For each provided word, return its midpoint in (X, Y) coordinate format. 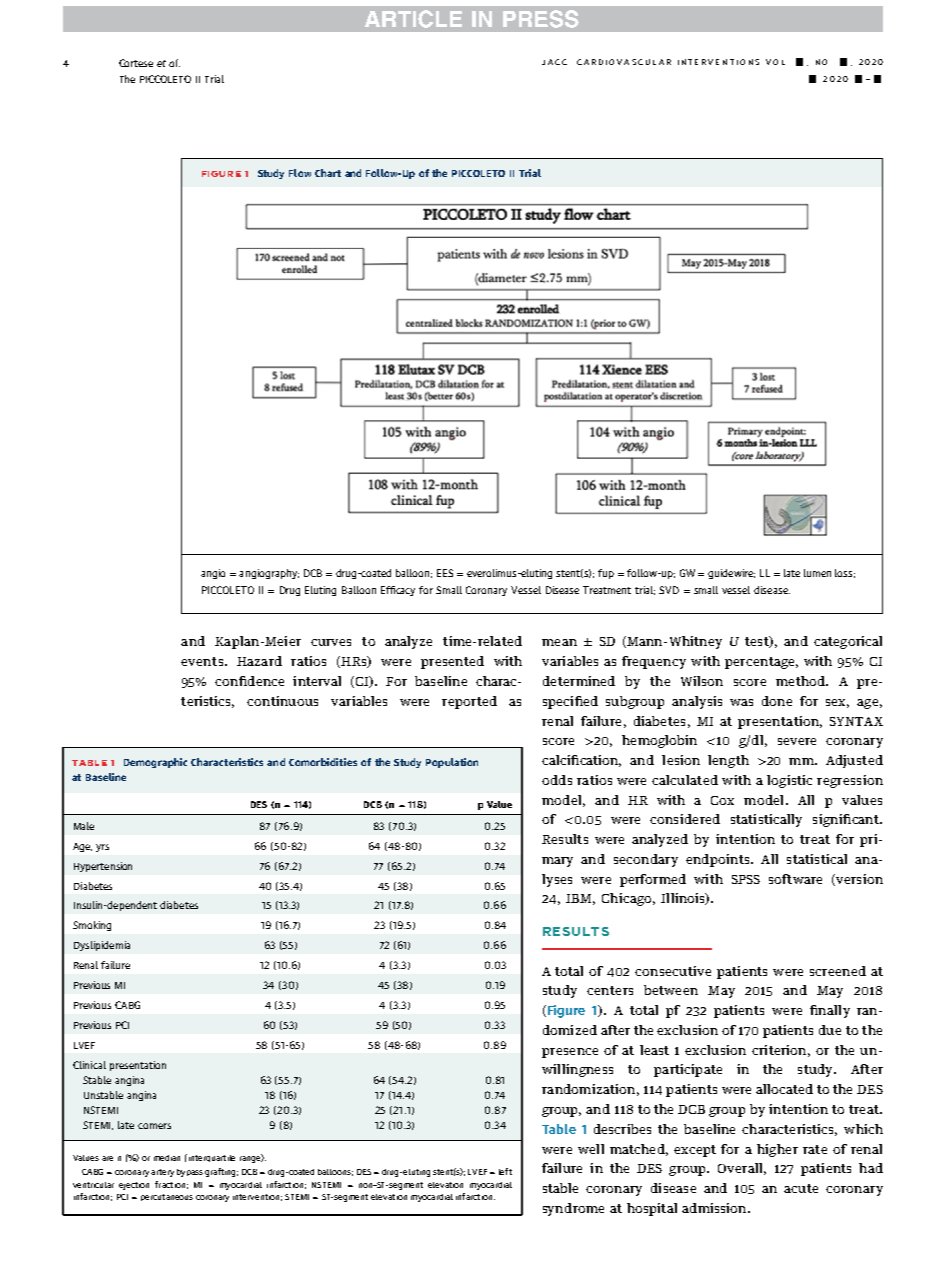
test (758, 642)
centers (610, 990)
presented (452, 662)
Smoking (92, 926)
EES (445, 573)
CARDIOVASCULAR (624, 62)
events (202, 661)
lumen (817, 573)
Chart (328, 173)
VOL (775, 62)
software (795, 879)
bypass (190, 1173)
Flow (300, 173)
